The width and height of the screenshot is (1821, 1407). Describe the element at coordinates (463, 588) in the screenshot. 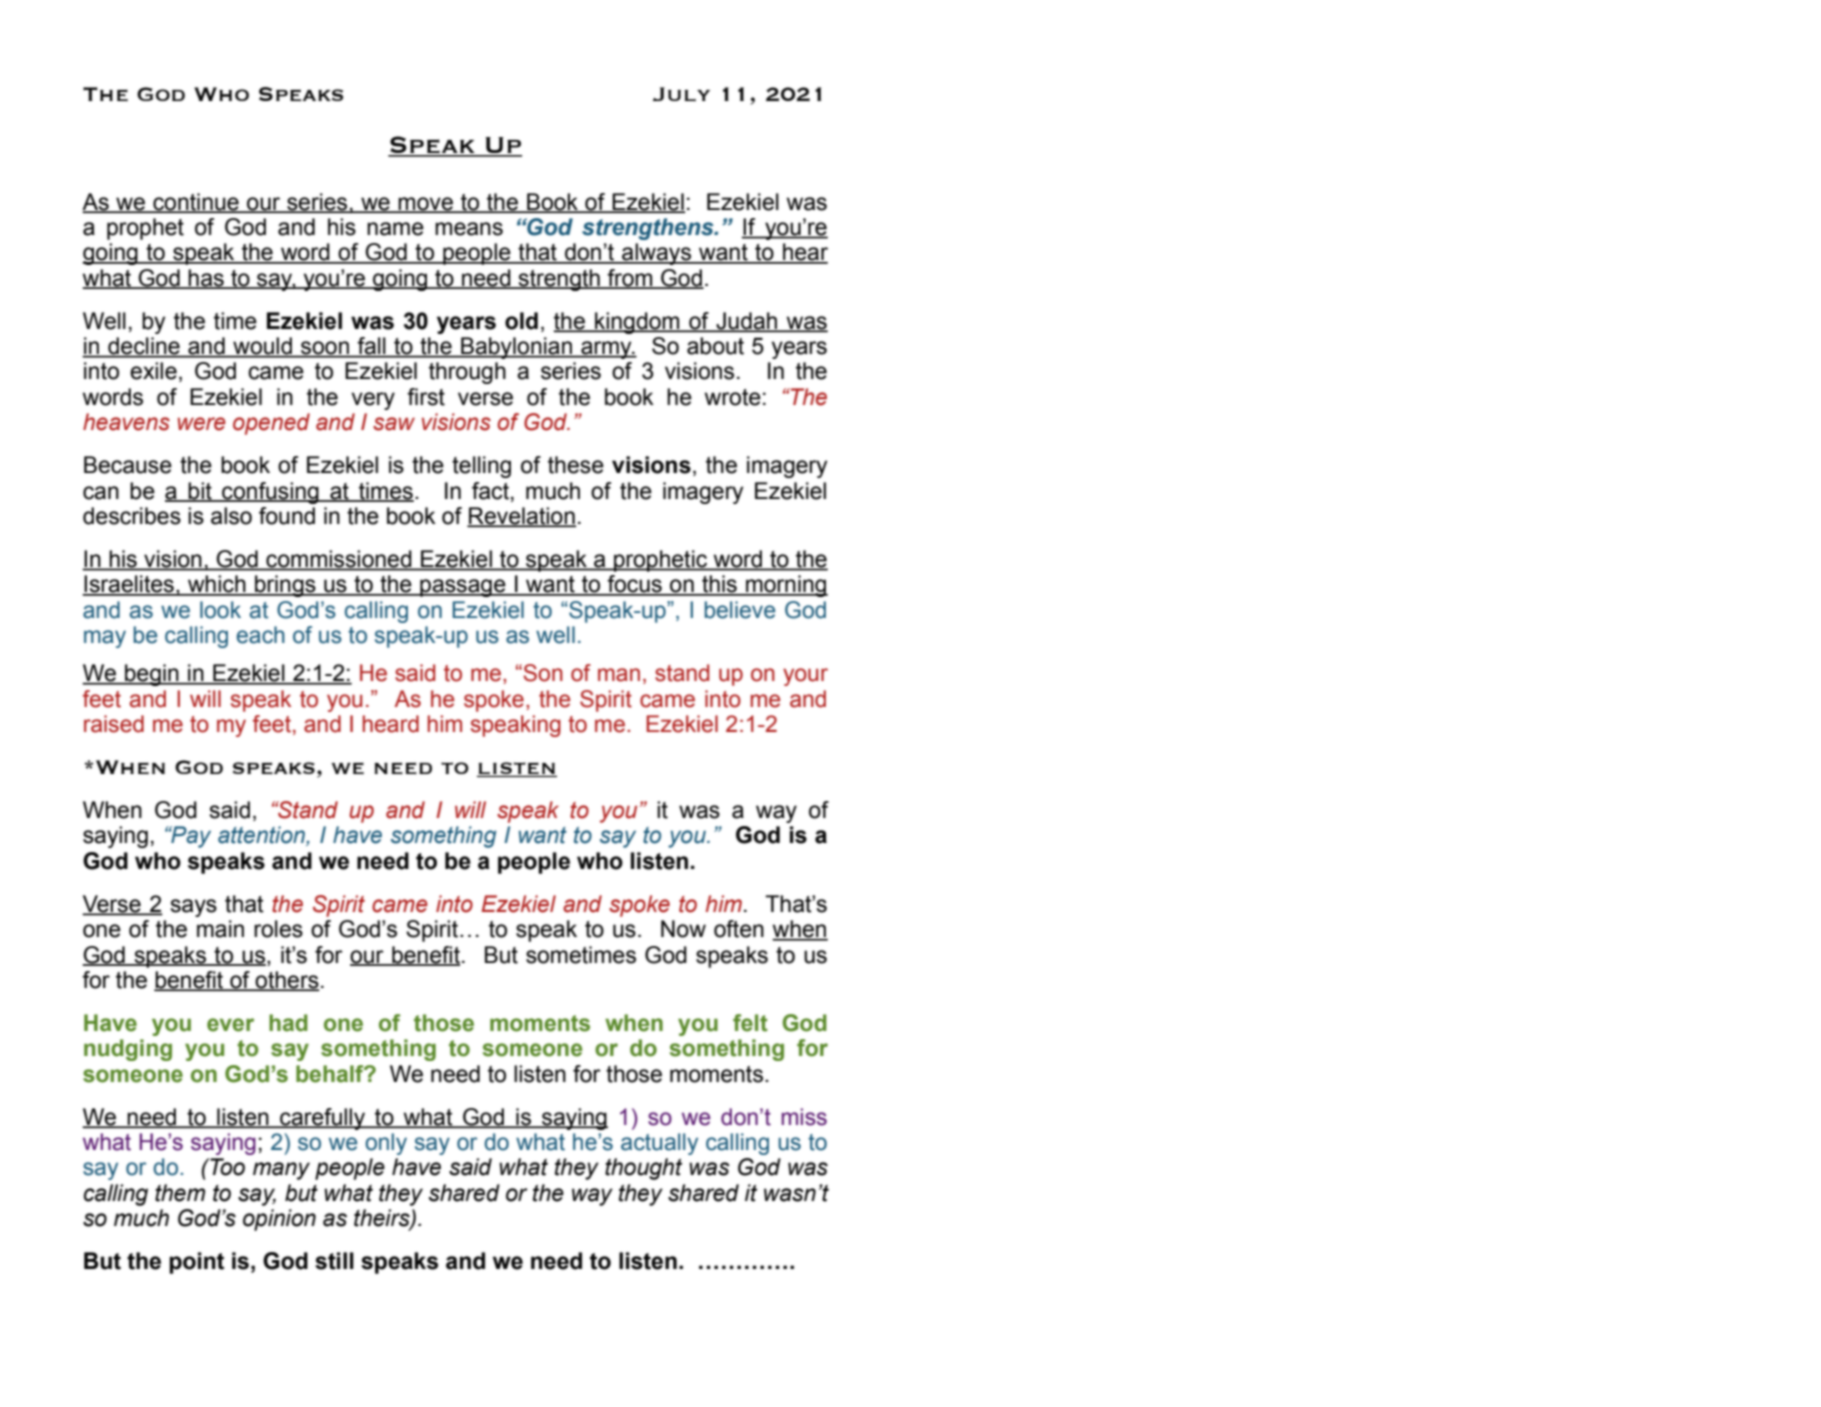

I see `passage` at that location.
